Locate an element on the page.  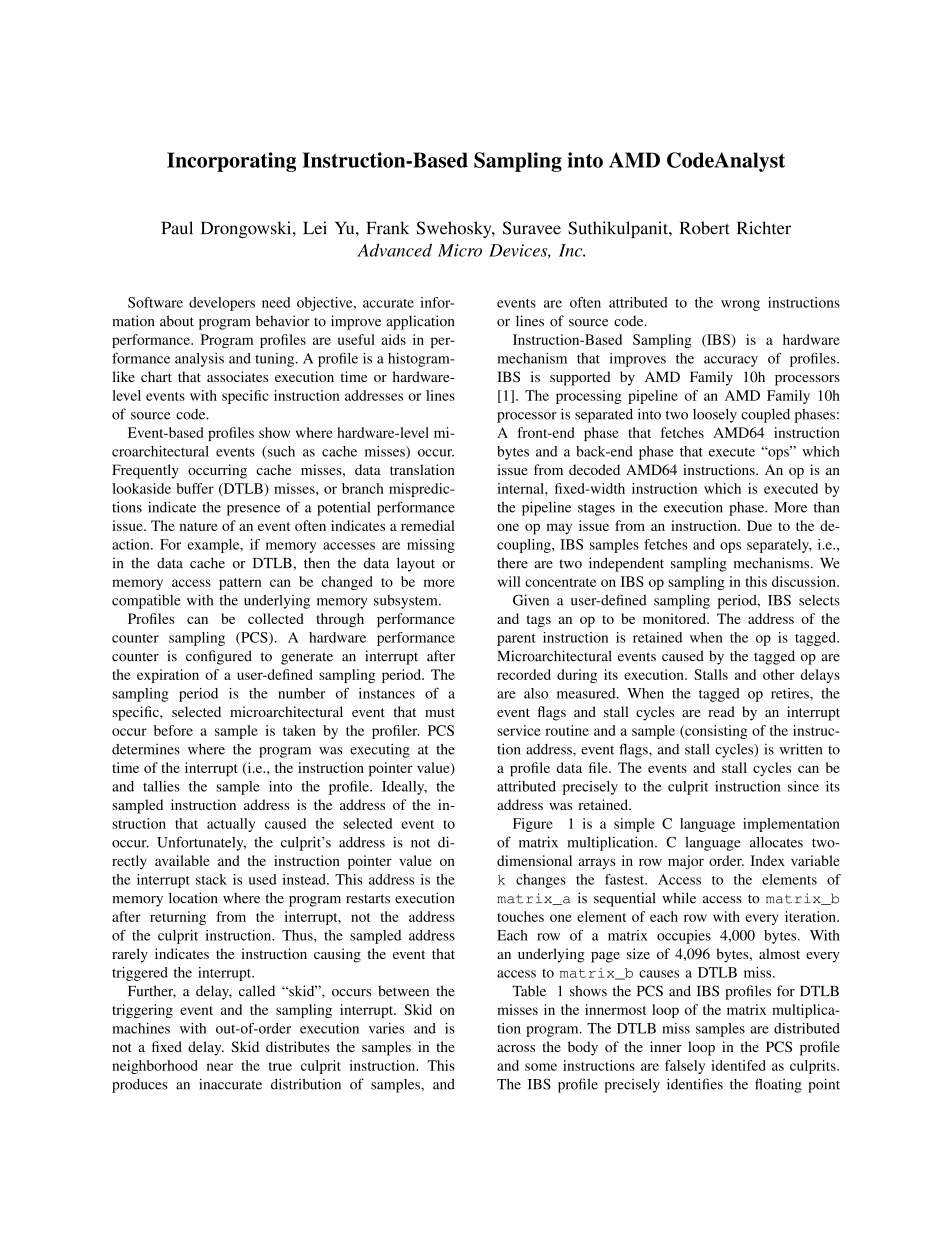
floating is located at coordinates (778, 1085).
